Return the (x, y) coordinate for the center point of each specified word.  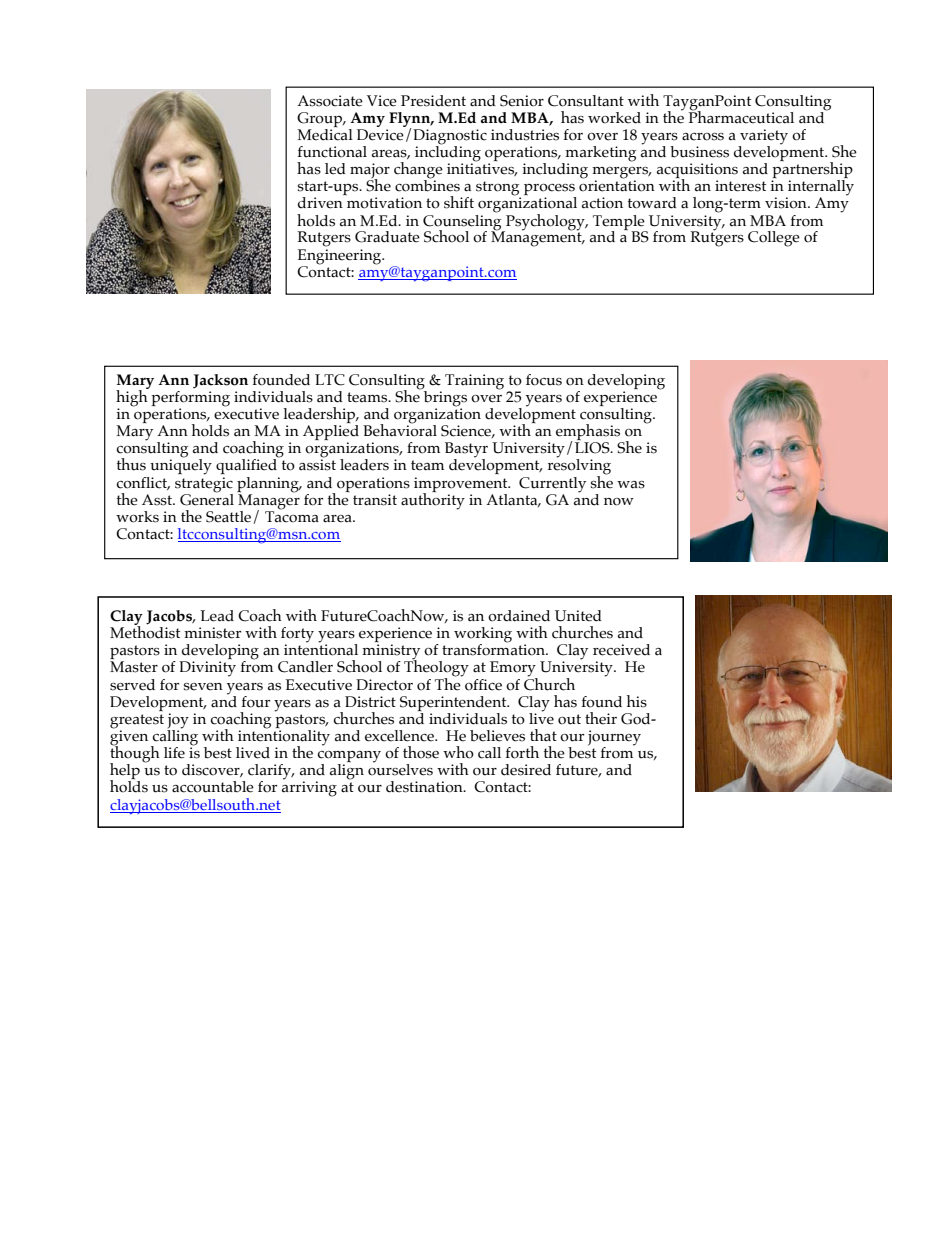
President (433, 101)
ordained (519, 616)
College (774, 239)
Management (537, 238)
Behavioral (400, 429)
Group (320, 121)
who (458, 752)
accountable (213, 787)
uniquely (181, 466)
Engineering (341, 255)
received (621, 650)
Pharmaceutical (741, 116)
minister (212, 633)
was (631, 485)
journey (614, 739)
